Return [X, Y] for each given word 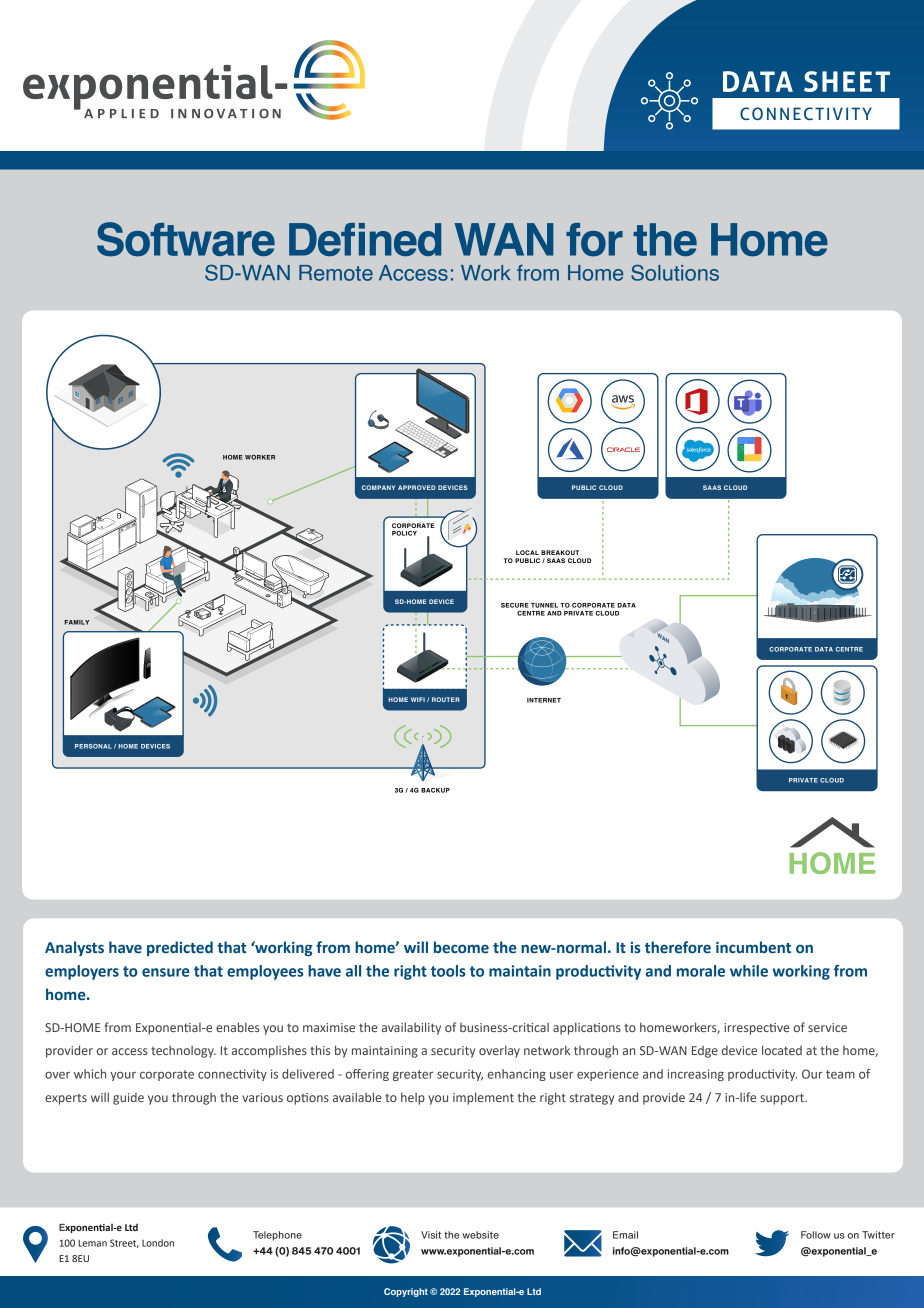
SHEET [847, 81]
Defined [365, 239]
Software [186, 239]
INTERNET [544, 700]
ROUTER [446, 699]
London [158, 1243]
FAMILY [77, 622]
